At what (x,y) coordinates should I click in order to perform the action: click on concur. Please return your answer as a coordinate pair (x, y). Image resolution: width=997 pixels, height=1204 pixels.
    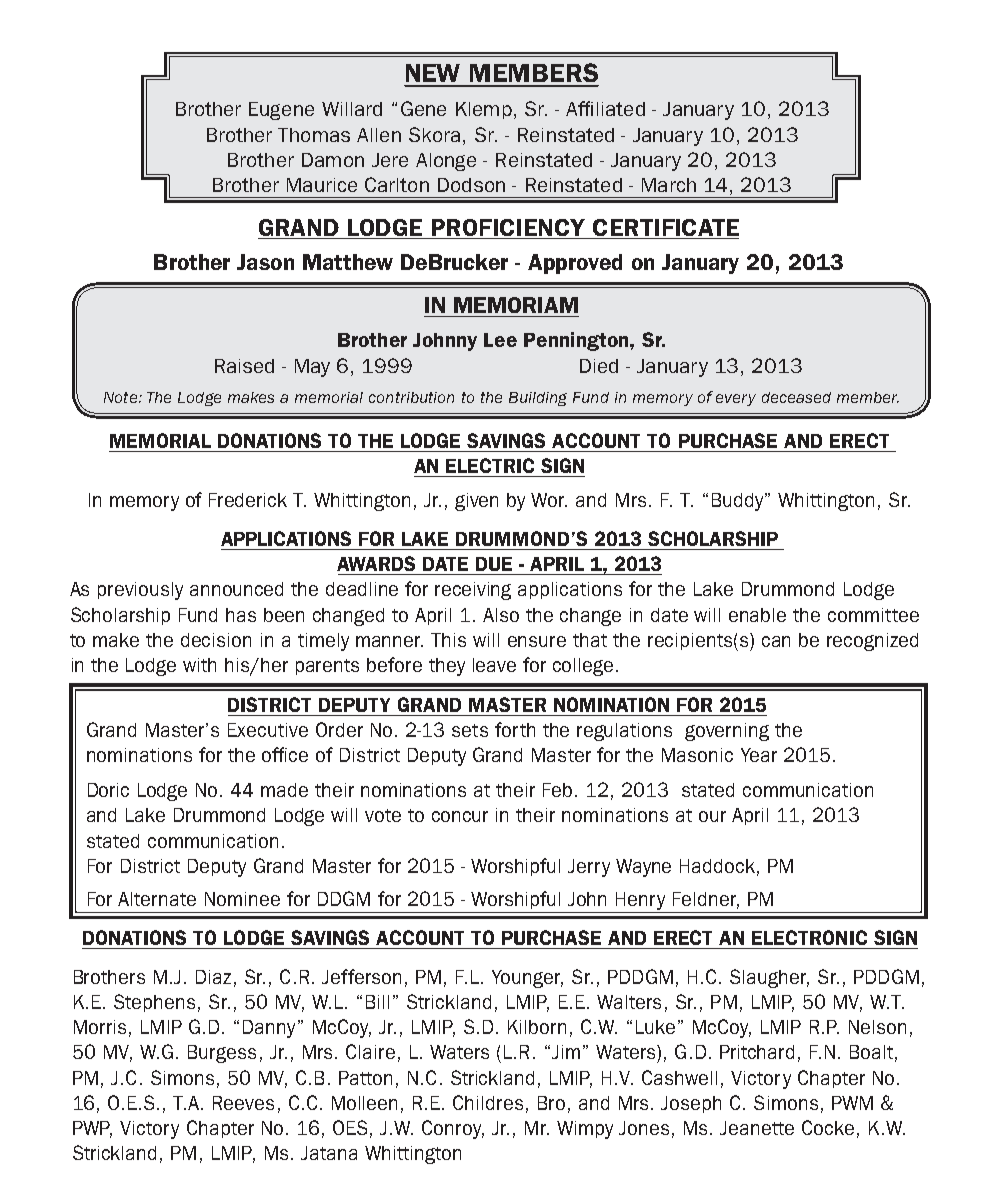
    Looking at the image, I should click on (460, 816).
